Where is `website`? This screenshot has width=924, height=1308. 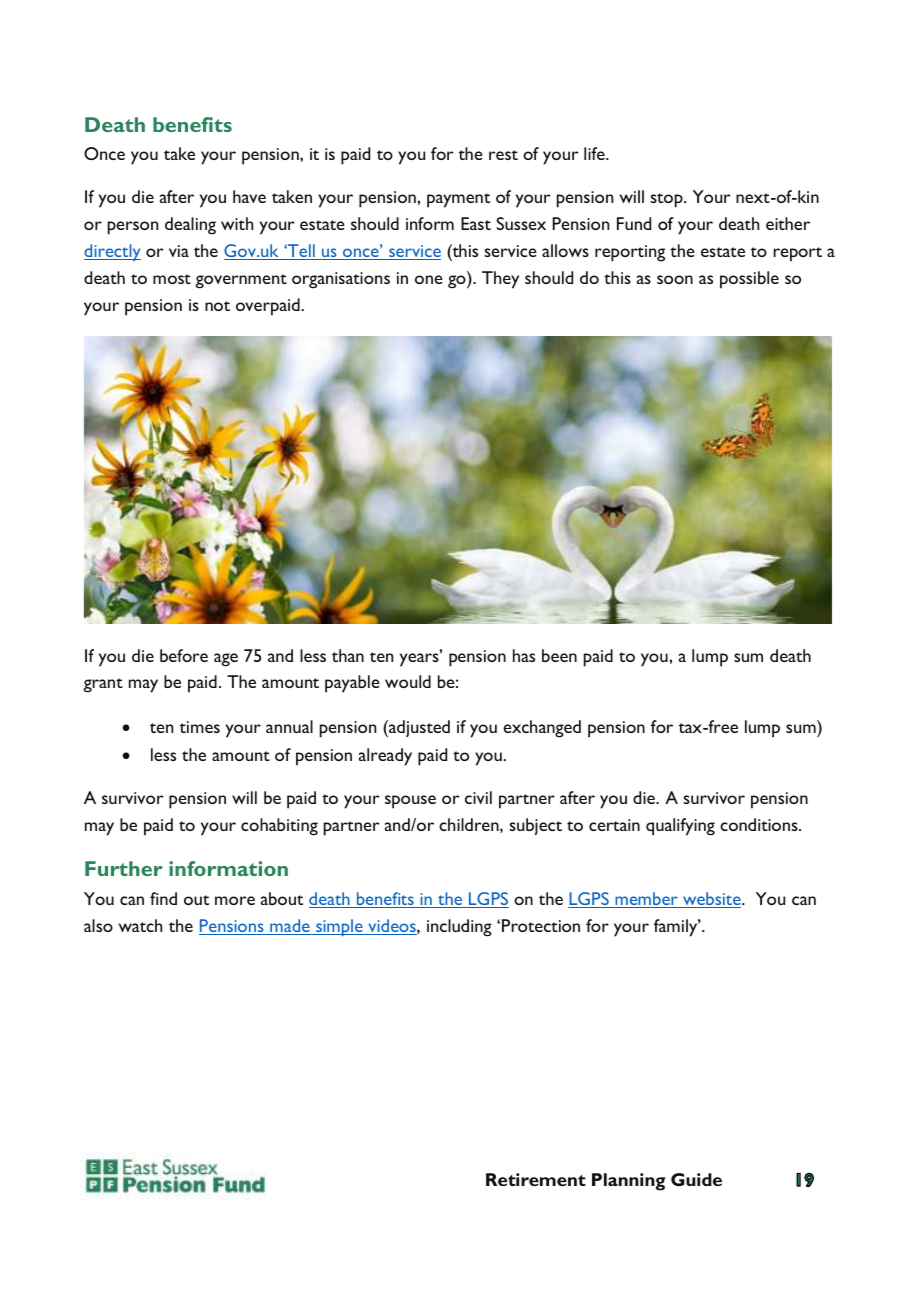 website is located at coordinates (712, 900).
